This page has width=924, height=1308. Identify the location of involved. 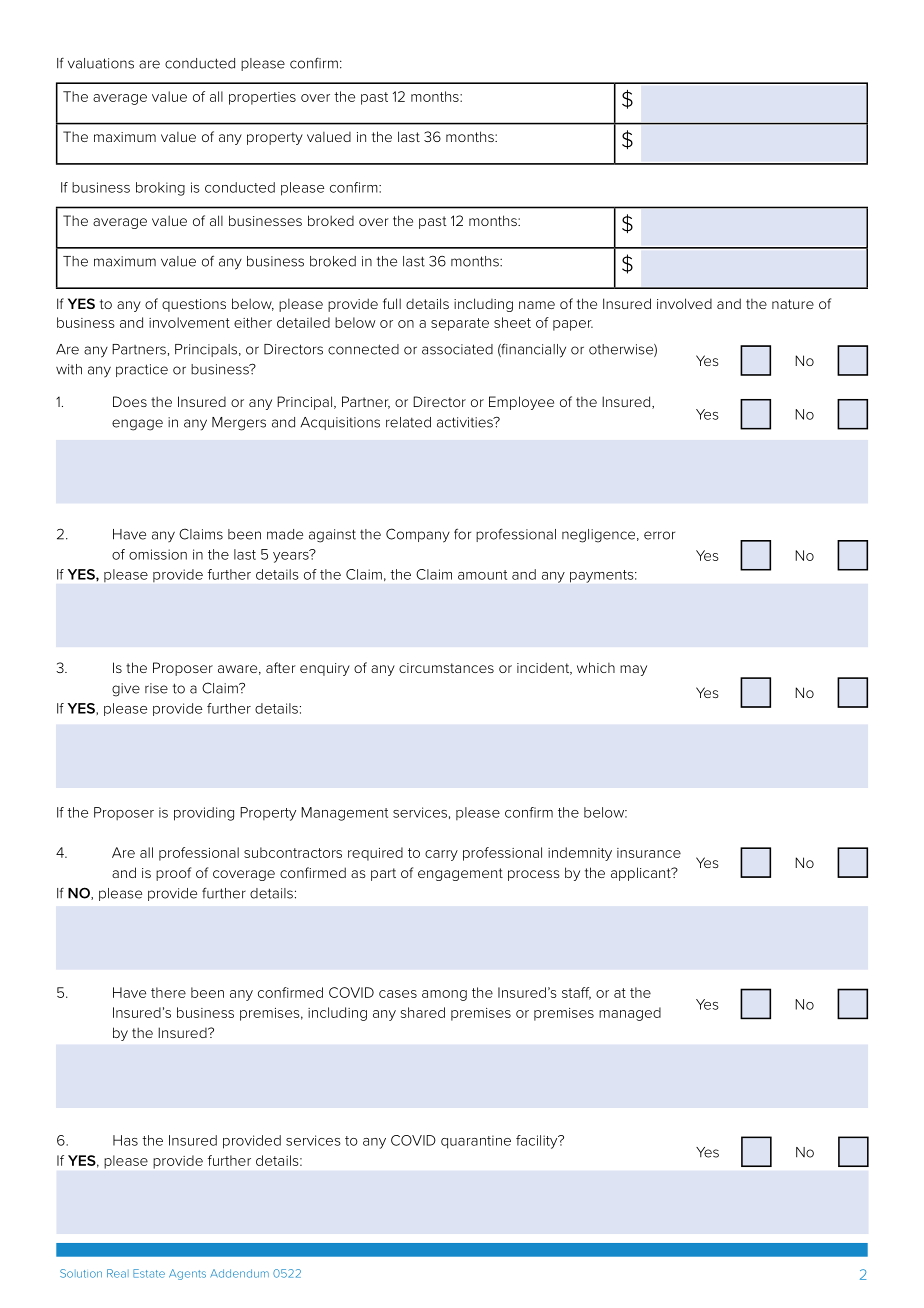
(684, 303).
